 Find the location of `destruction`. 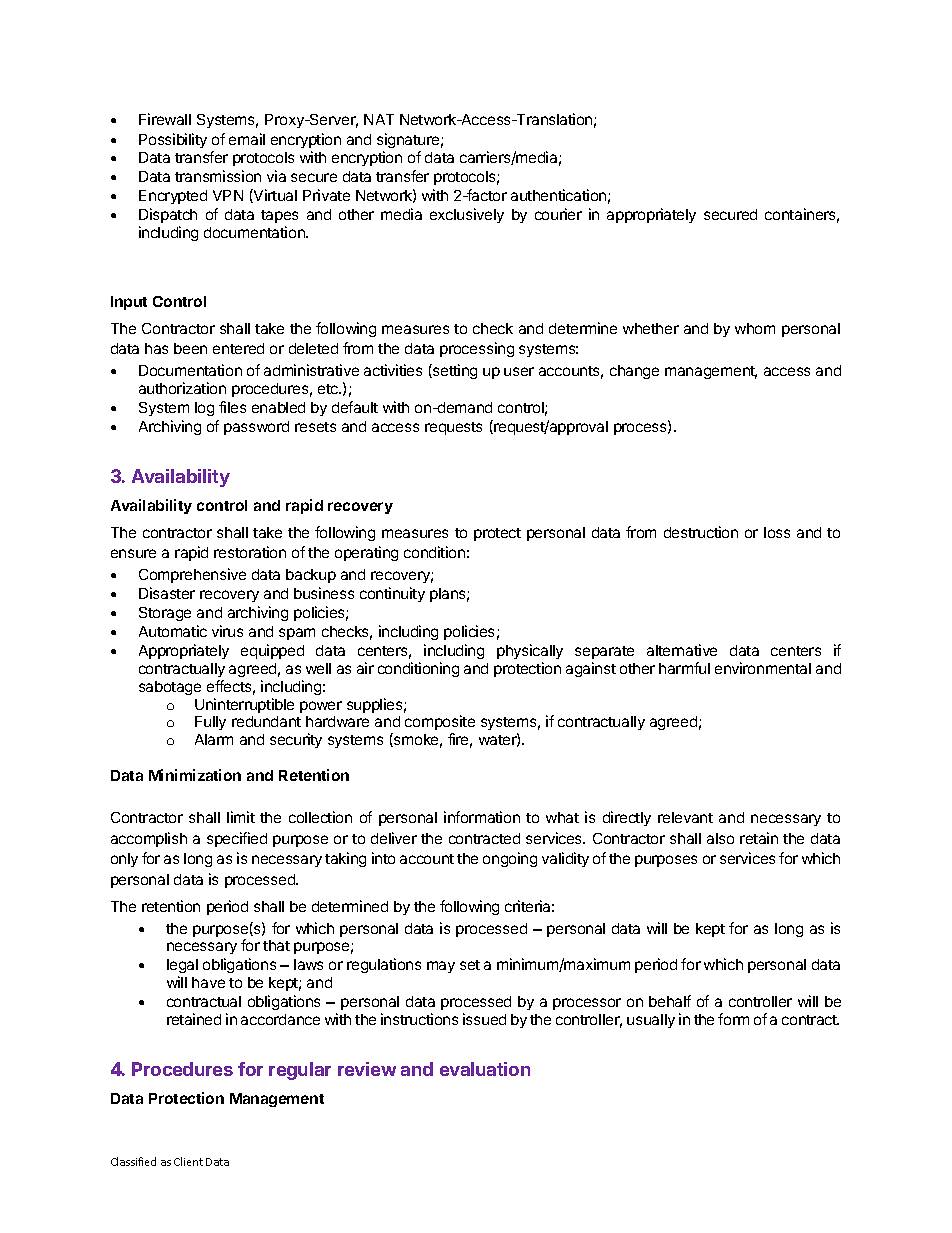

destruction is located at coordinates (701, 532).
